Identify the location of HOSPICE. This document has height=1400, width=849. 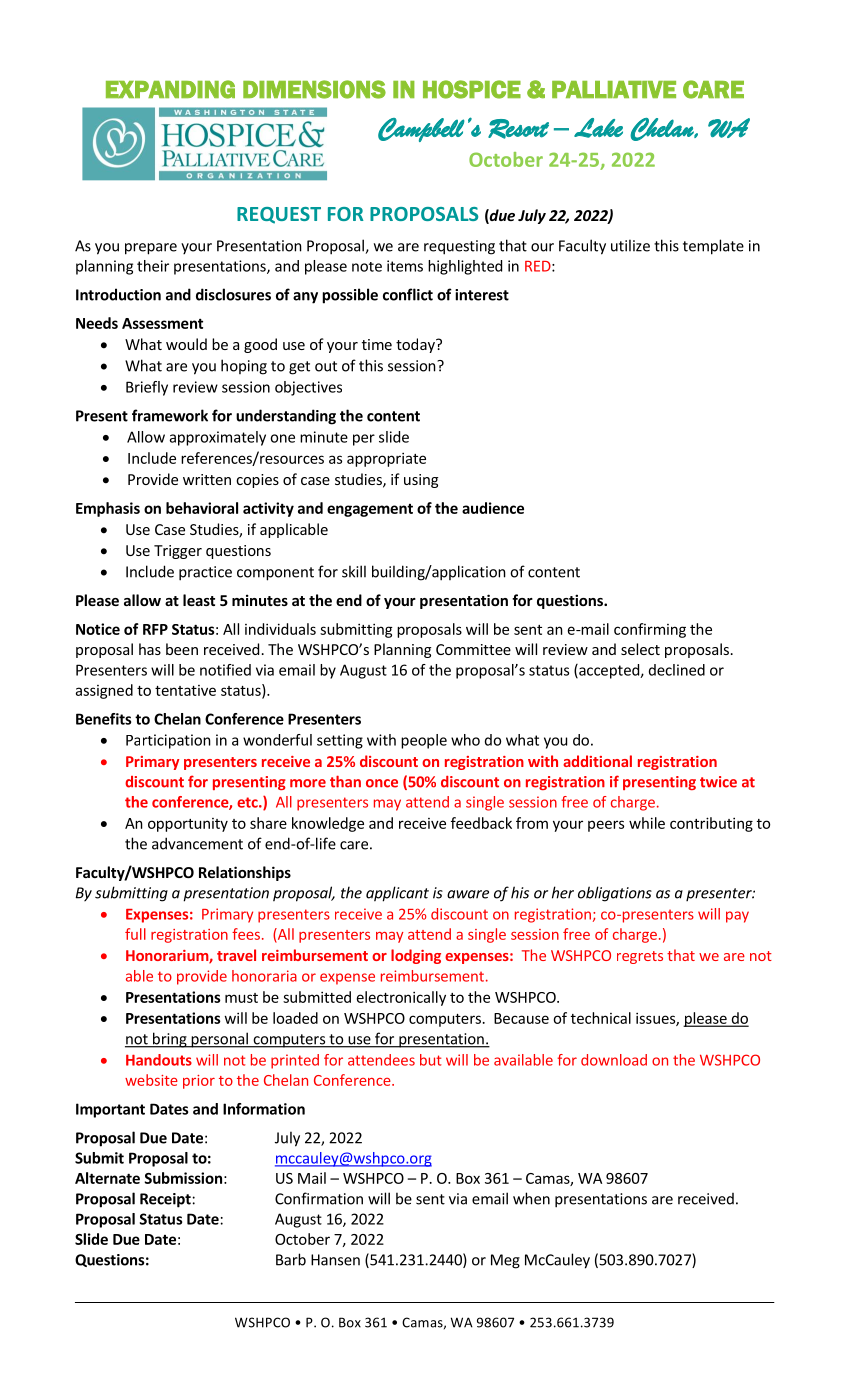
(472, 89).
